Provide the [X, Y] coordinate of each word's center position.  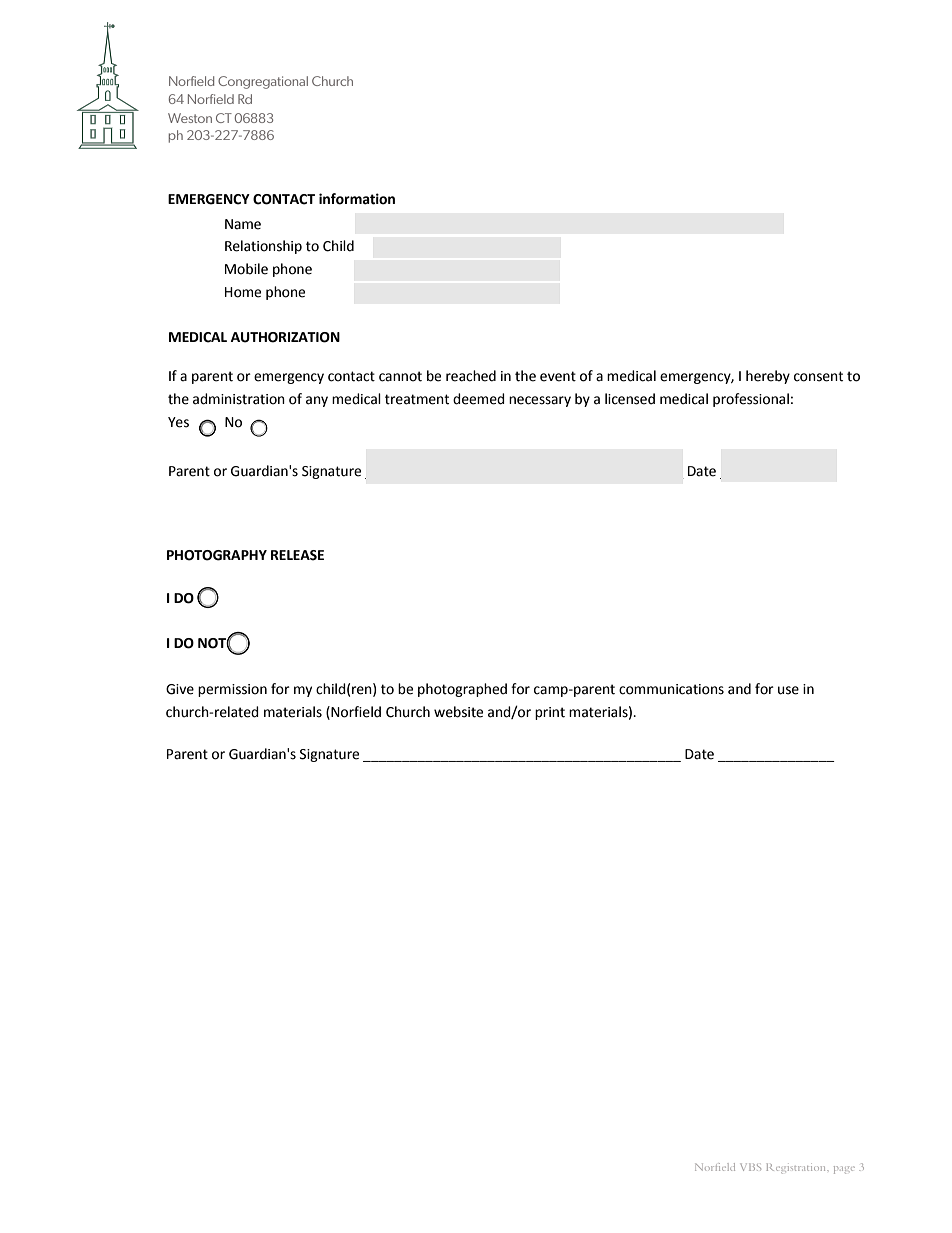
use [788, 690]
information [357, 199]
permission [232, 690]
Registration [797, 1168]
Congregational [263, 82]
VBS [750, 1167]
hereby [768, 377]
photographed [462, 690]
